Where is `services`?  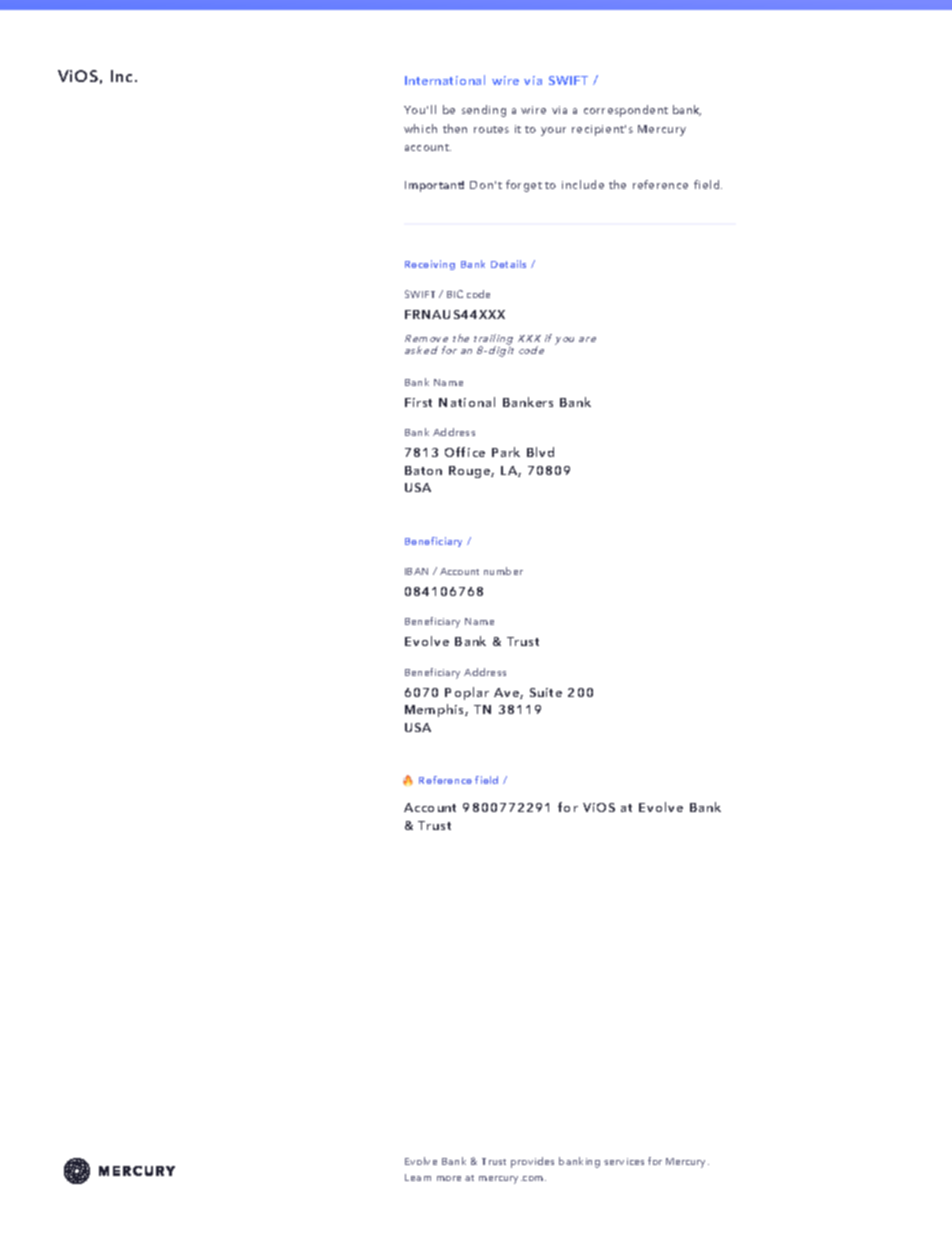 services is located at coordinates (624, 1161).
